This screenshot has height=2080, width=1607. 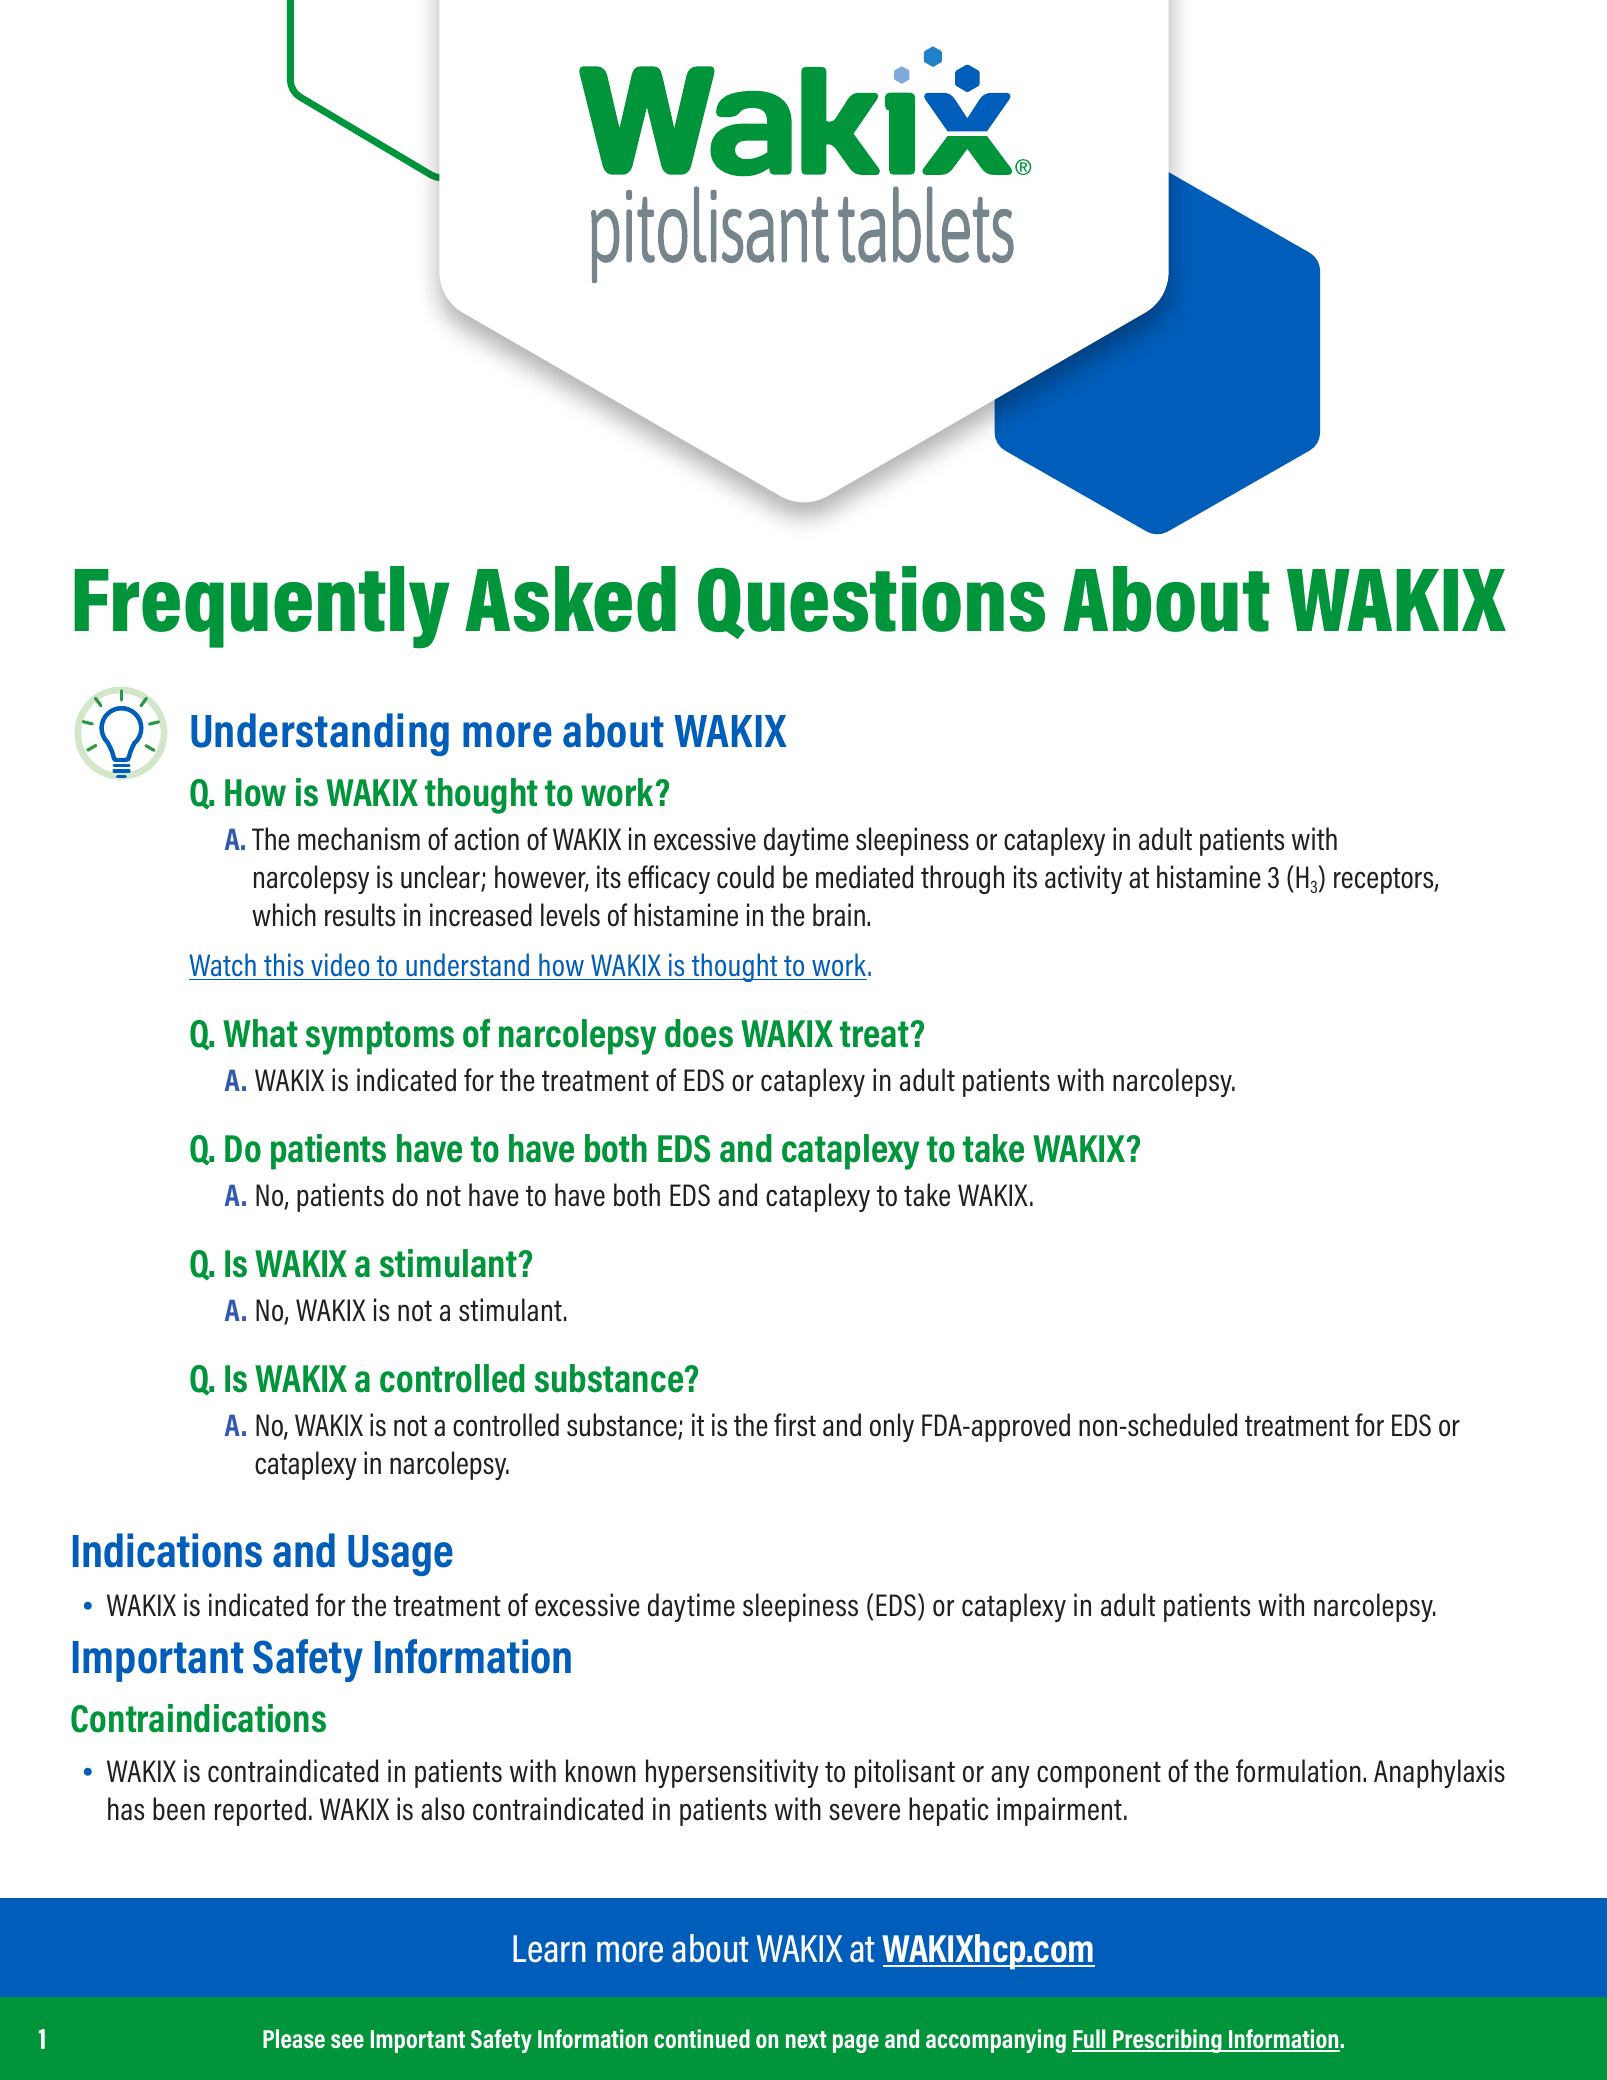 I want to click on through, so click(x=962, y=879).
